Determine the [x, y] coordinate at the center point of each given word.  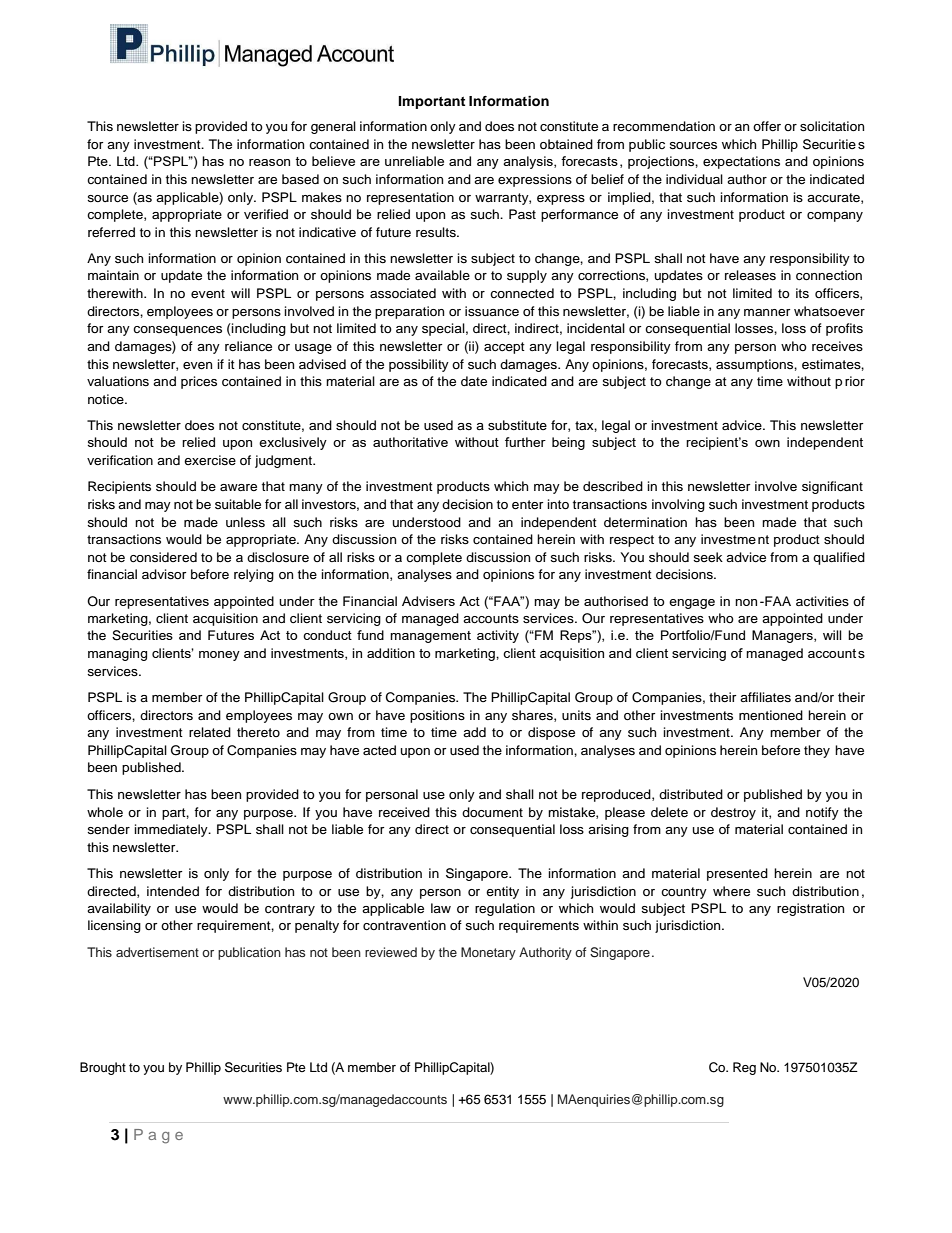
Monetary [488, 953]
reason [269, 162]
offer [767, 126]
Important [431, 102]
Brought [103, 1068]
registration [810, 909]
